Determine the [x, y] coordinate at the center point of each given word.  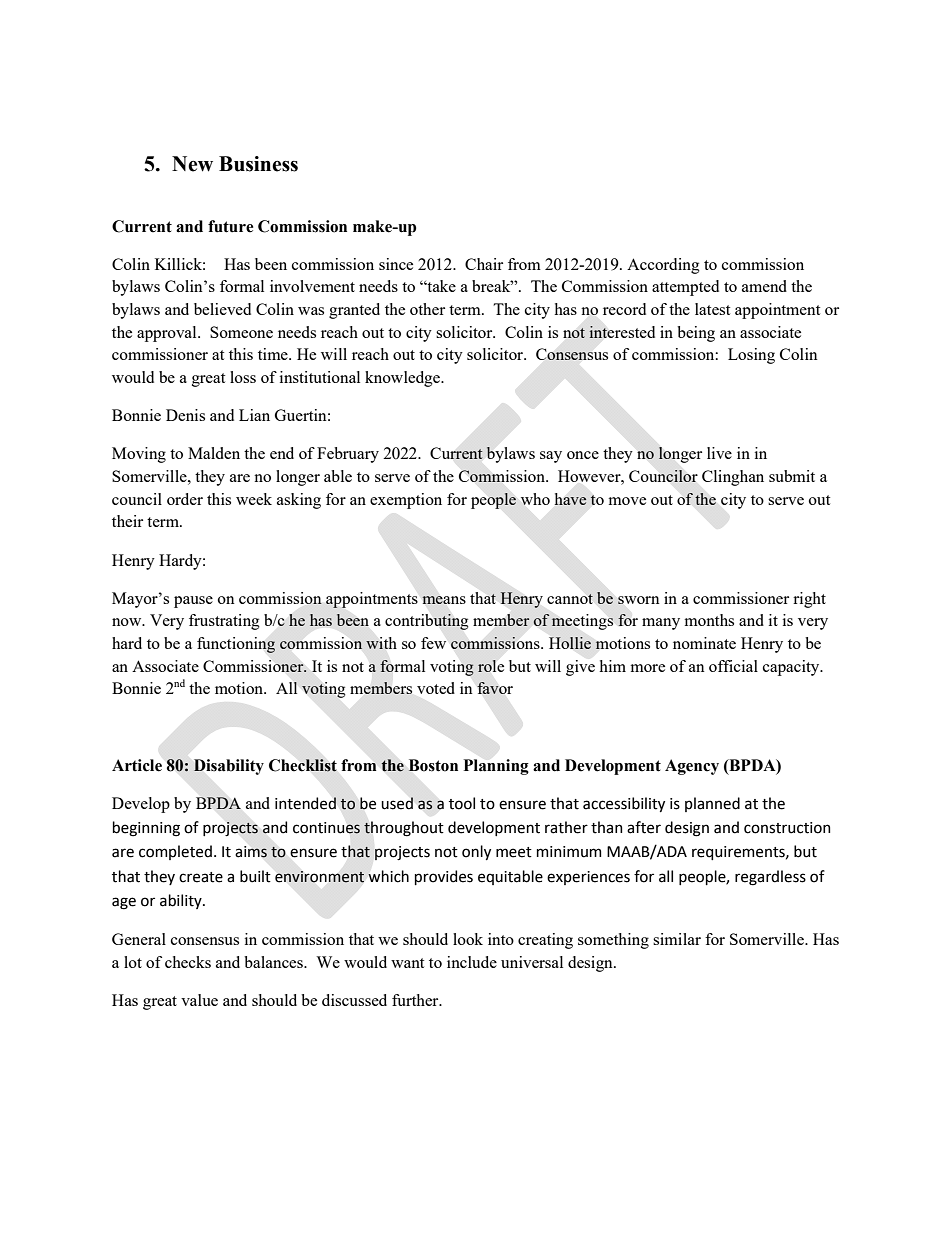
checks [188, 962]
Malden [214, 453]
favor [495, 688]
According [663, 266]
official [733, 666]
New [192, 164]
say [551, 457]
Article [137, 765]
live [719, 453]
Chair [484, 264]
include [472, 962]
